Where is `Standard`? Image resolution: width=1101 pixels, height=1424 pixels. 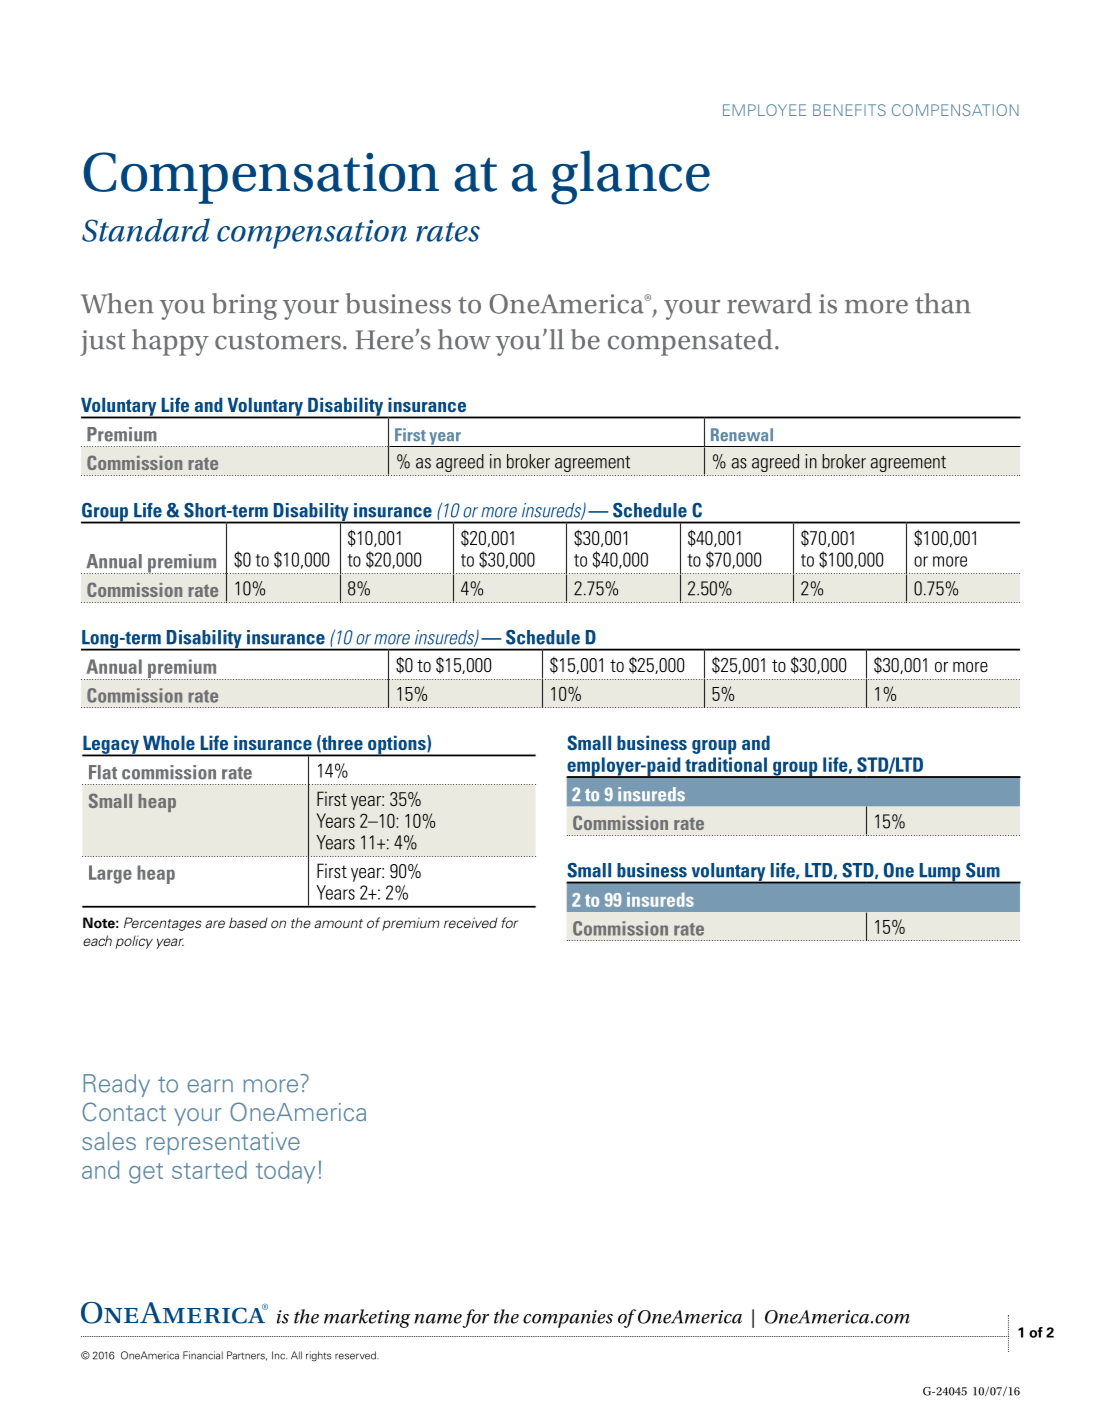
Standard is located at coordinates (146, 230).
